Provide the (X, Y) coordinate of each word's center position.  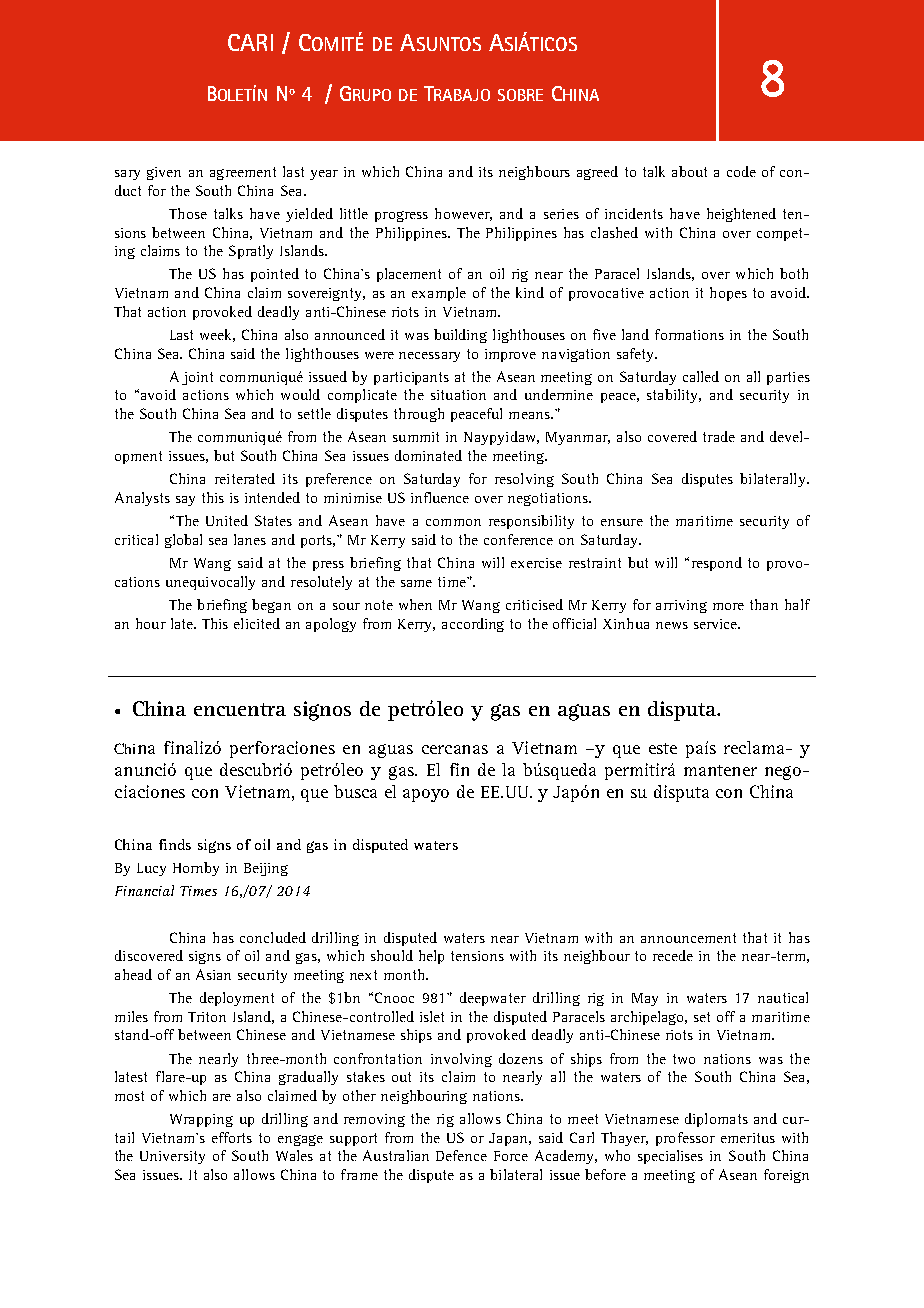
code (741, 171)
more (728, 606)
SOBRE (520, 95)
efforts (232, 1137)
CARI (250, 42)
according (473, 625)
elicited (257, 623)
